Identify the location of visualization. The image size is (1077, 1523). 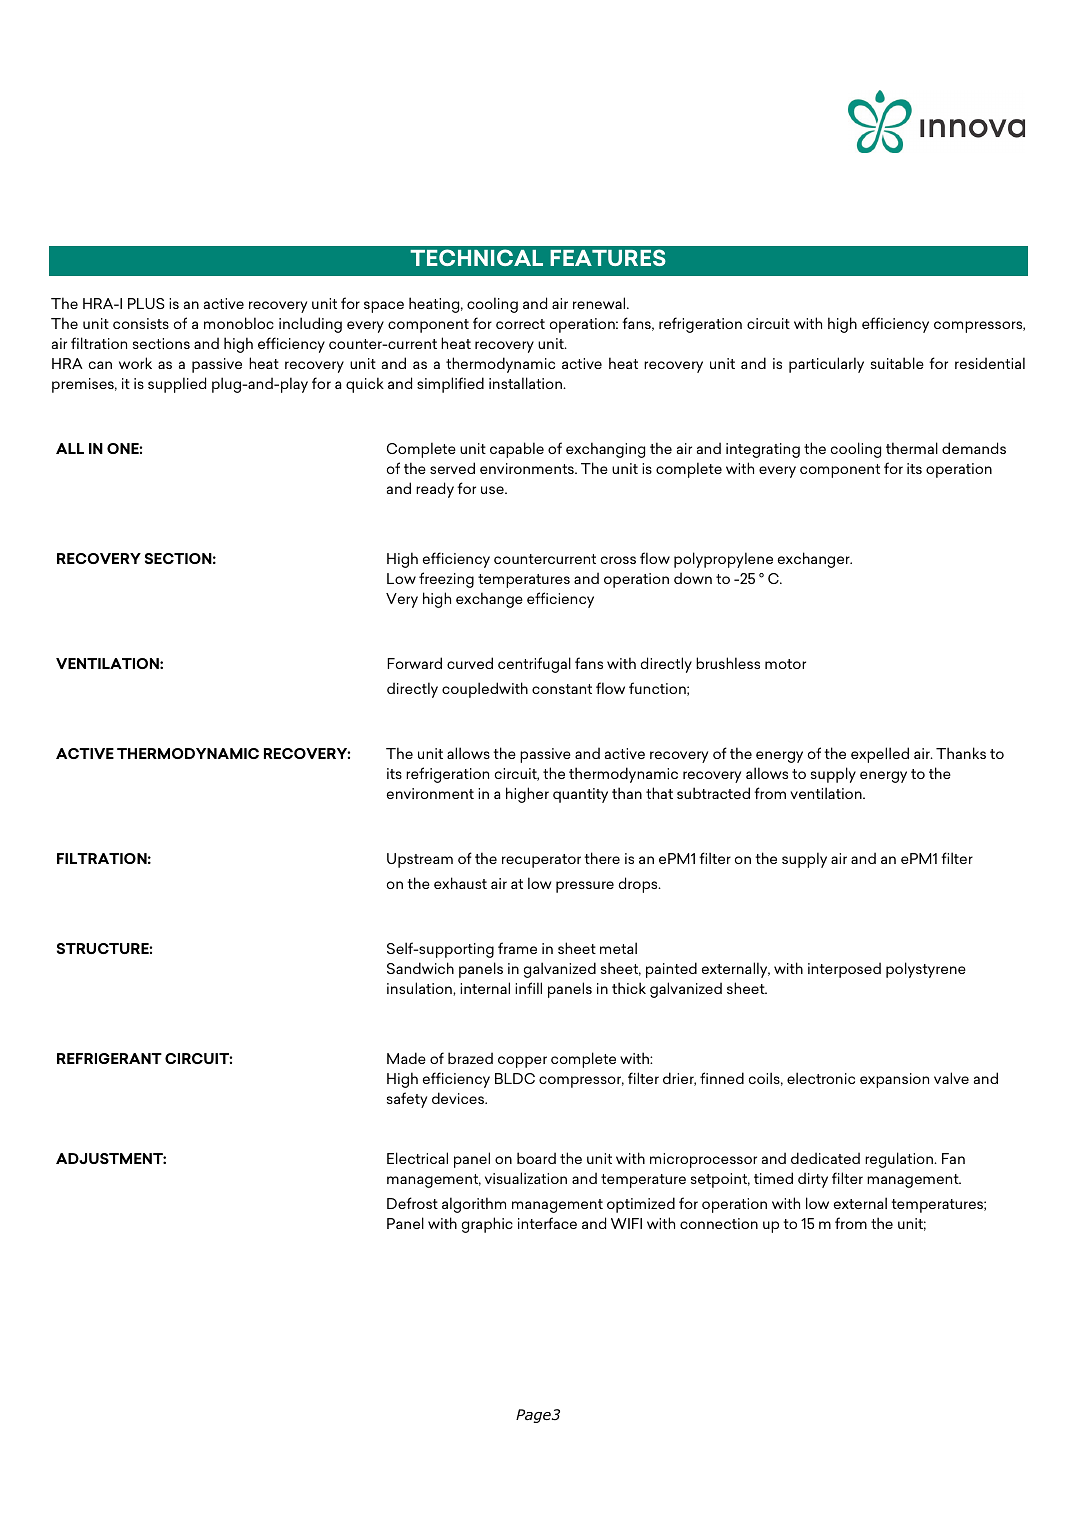
(526, 1178).
